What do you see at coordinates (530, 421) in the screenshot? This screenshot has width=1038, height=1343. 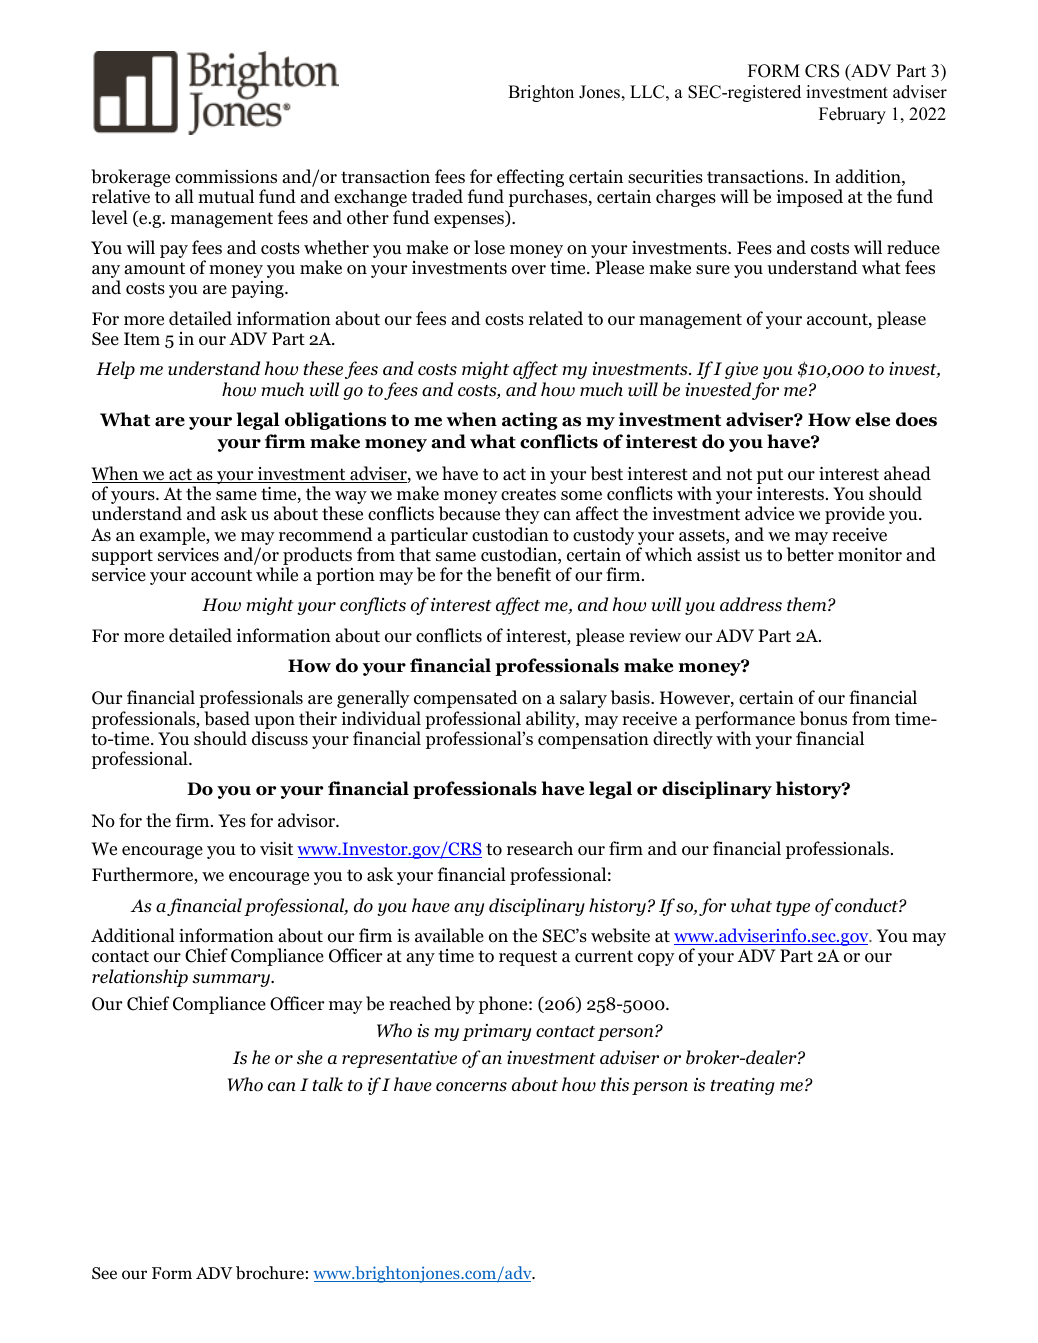 I see `acting` at bounding box center [530, 421].
